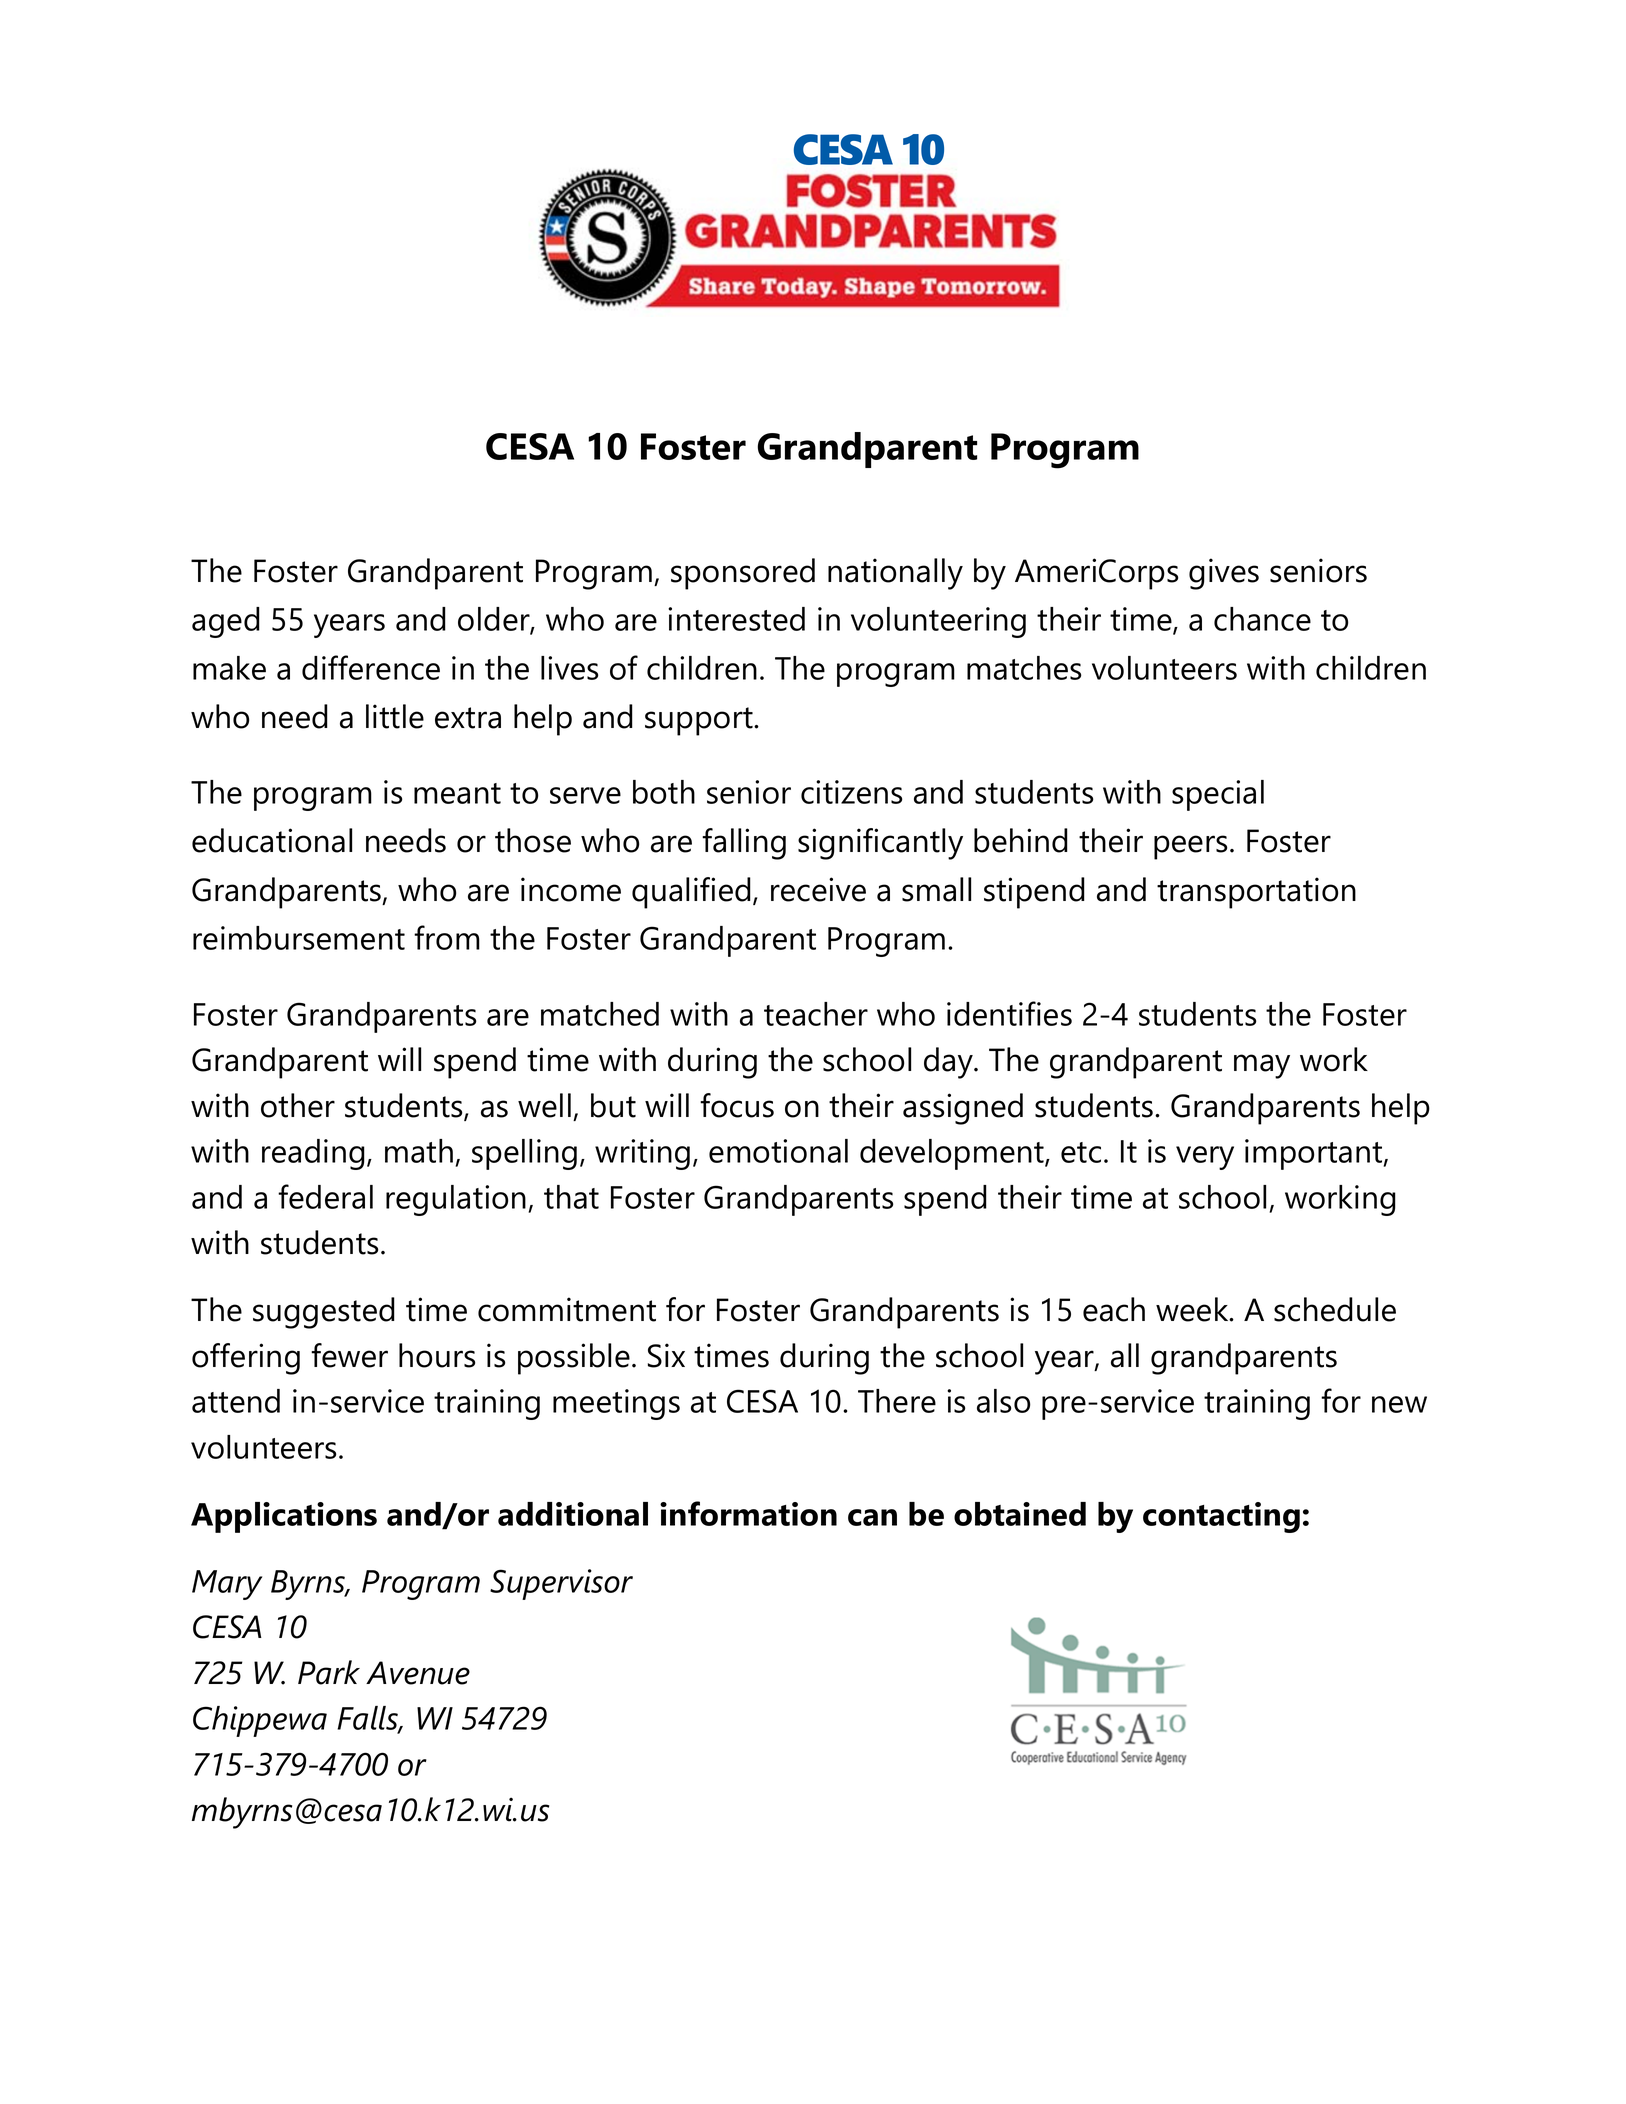 Image resolution: width=1626 pixels, height=2104 pixels. I want to click on Park, so click(329, 1672).
